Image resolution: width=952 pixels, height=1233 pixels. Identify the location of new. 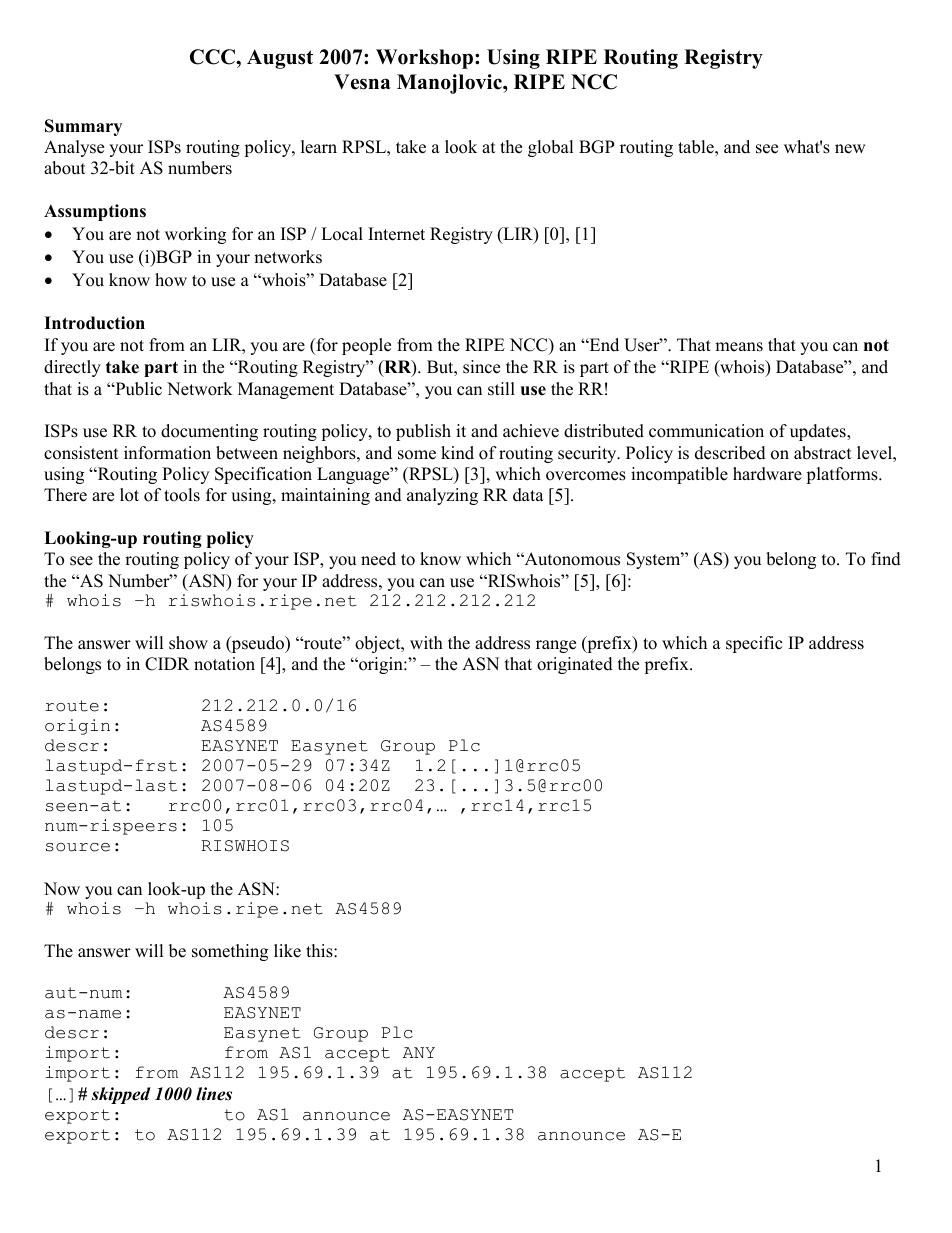
(850, 149).
